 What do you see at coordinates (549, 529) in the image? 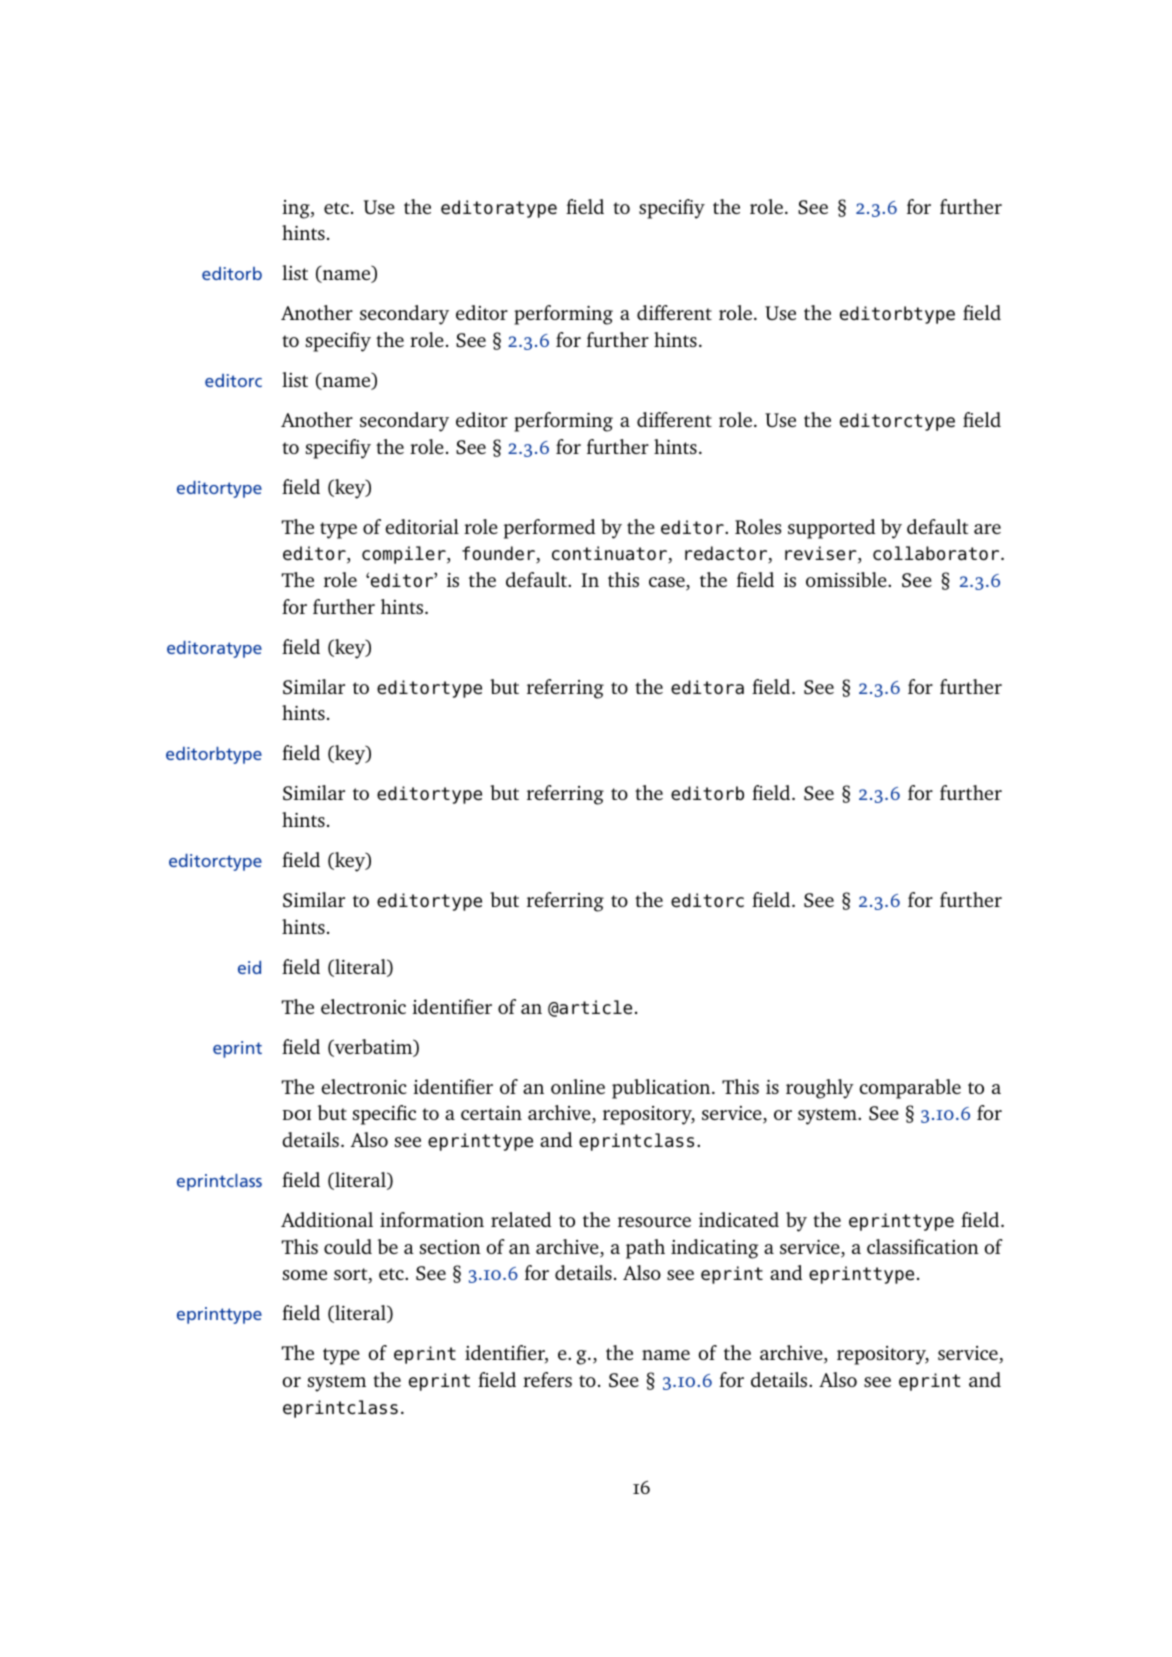
I see `performed` at bounding box center [549, 529].
